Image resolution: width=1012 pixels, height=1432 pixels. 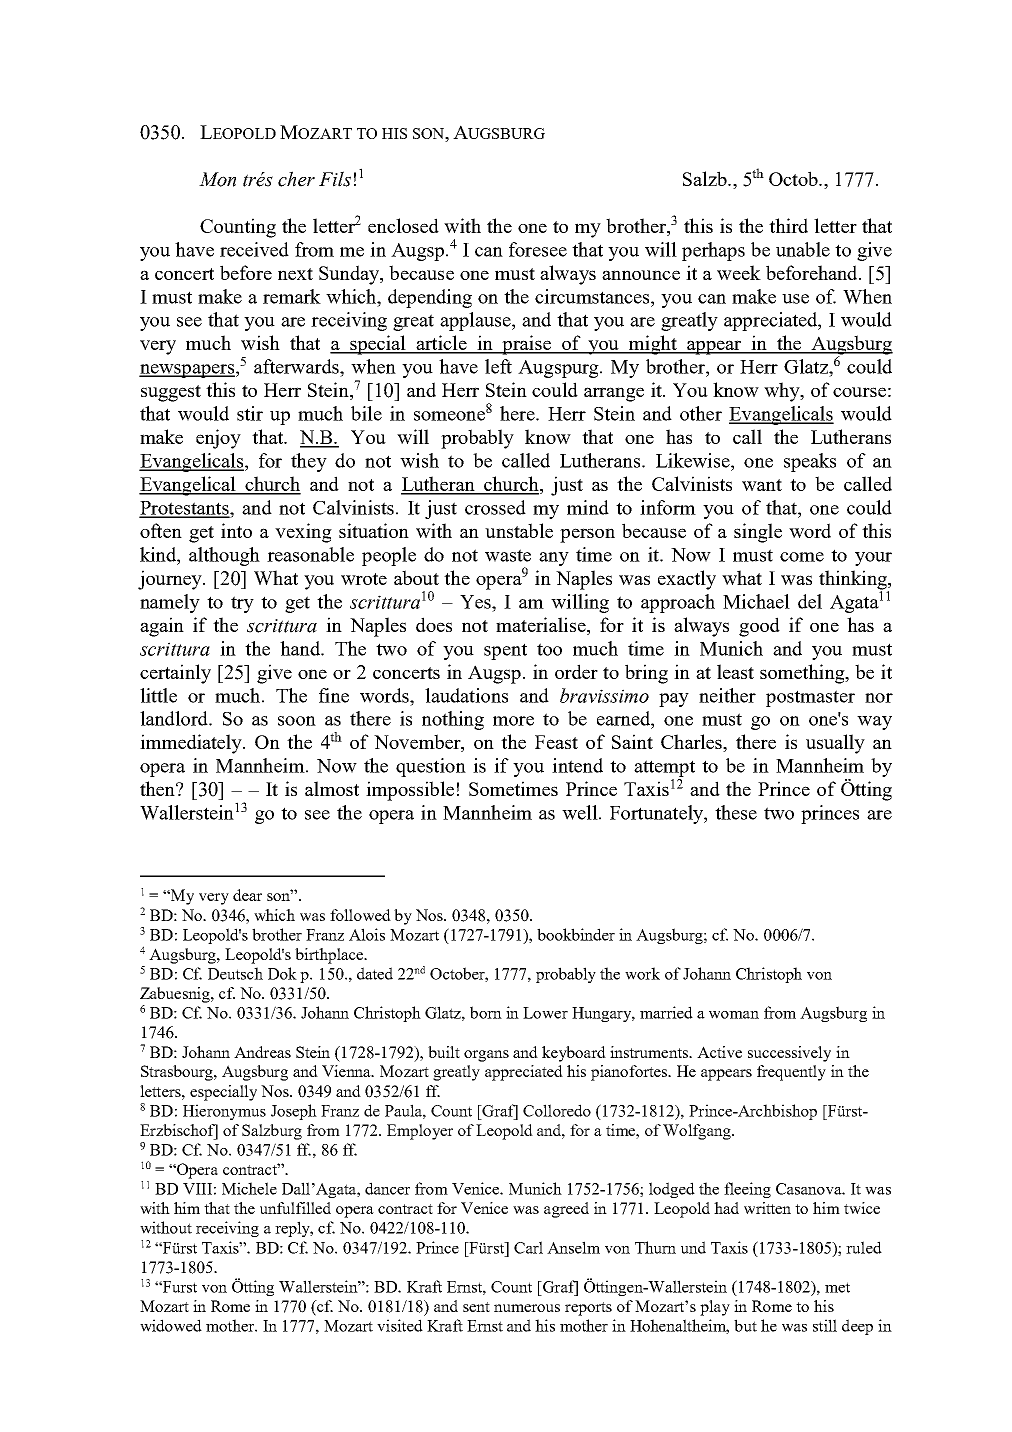 I want to click on immediately, so click(x=192, y=744).
